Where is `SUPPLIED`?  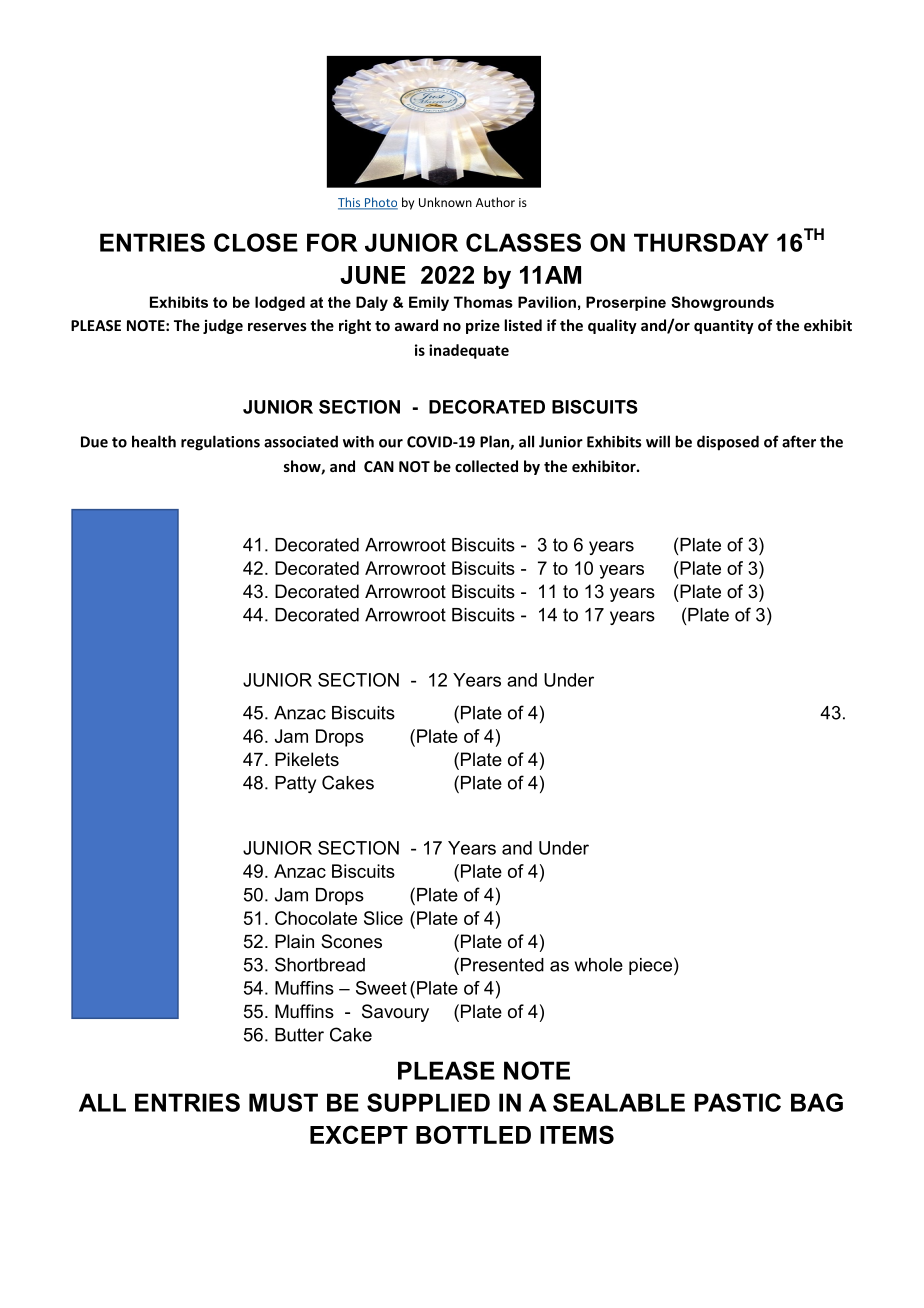 SUPPLIED is located at coordinates (428, 1102).
